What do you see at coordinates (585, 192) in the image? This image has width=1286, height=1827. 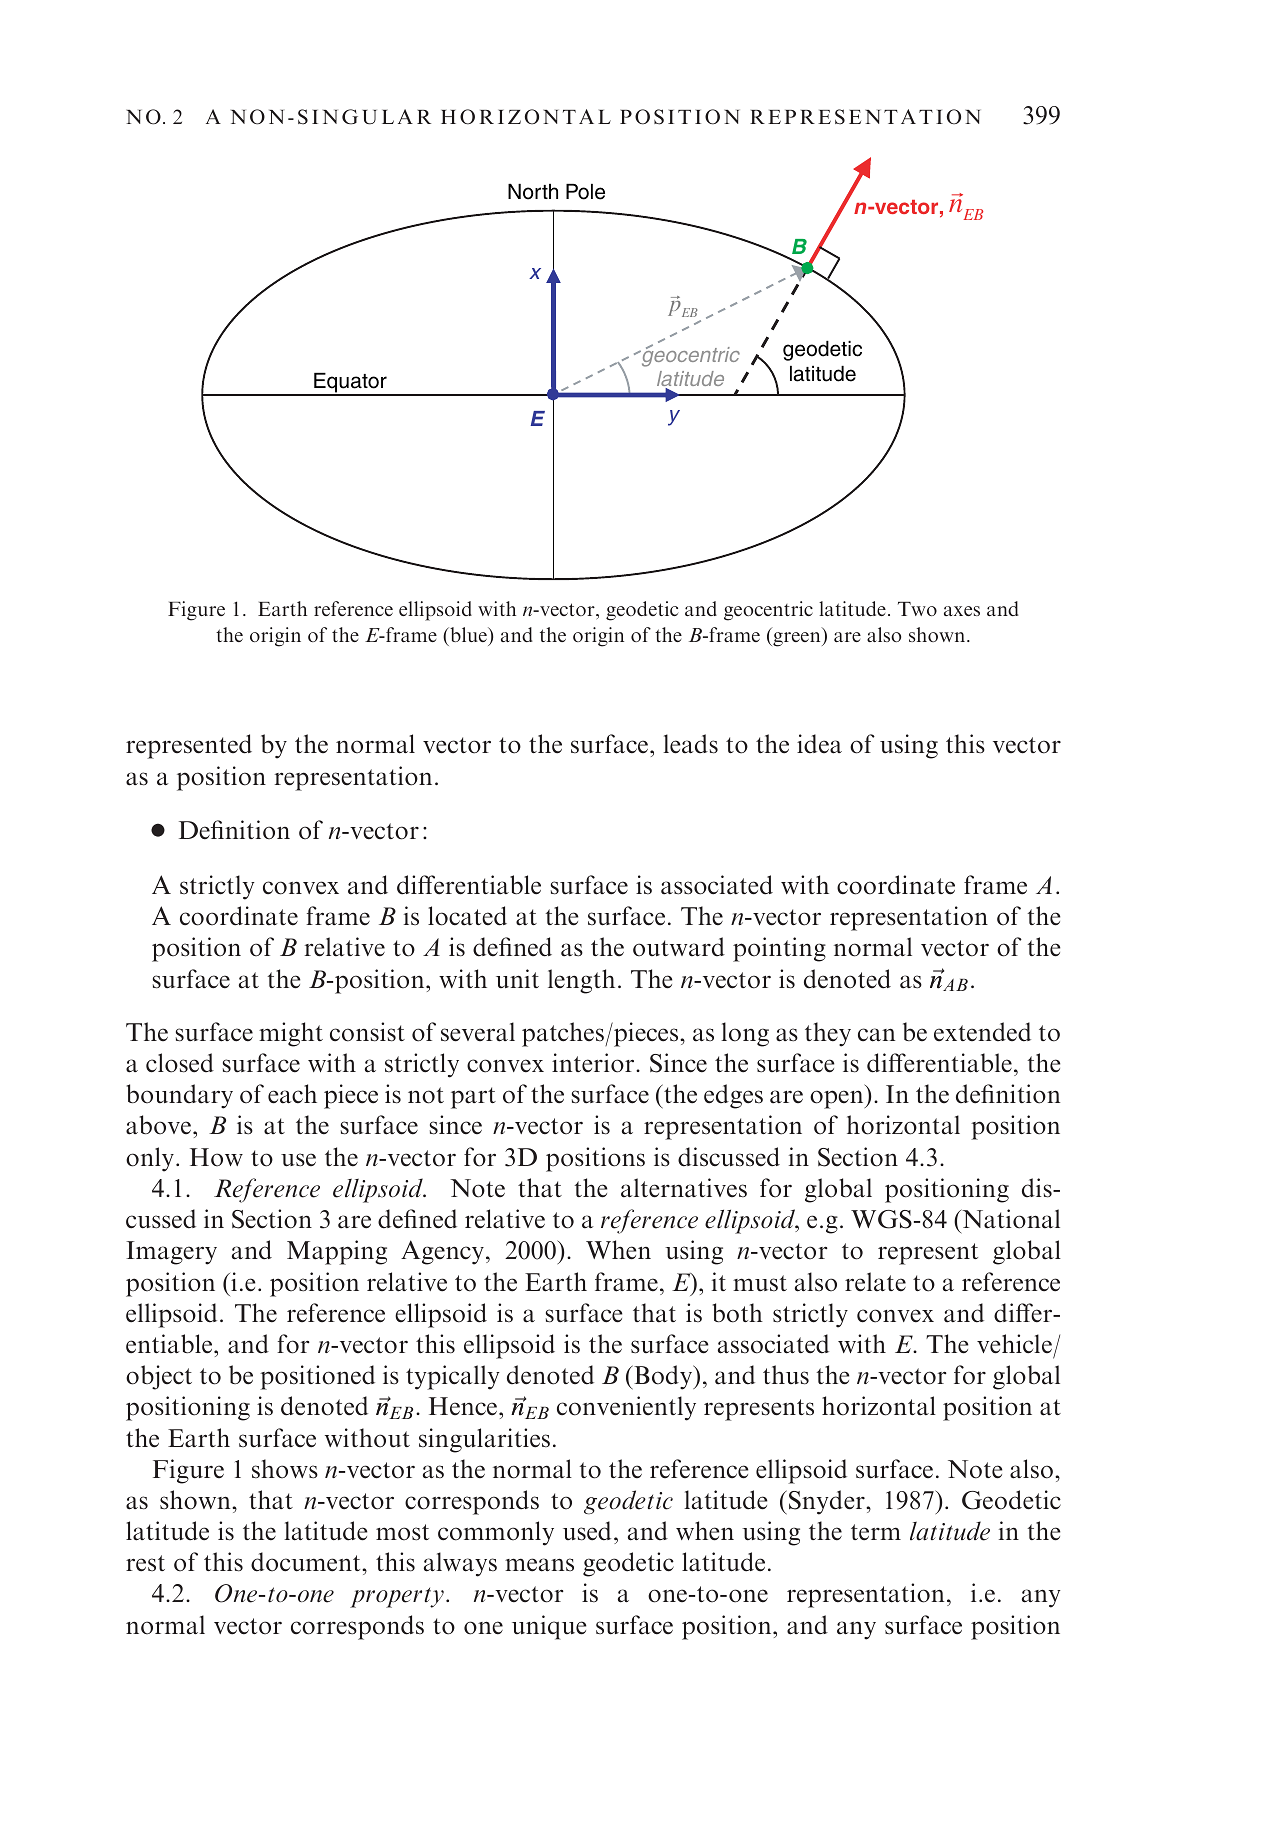 I see `Pole` at bounding box center [585, 192].
